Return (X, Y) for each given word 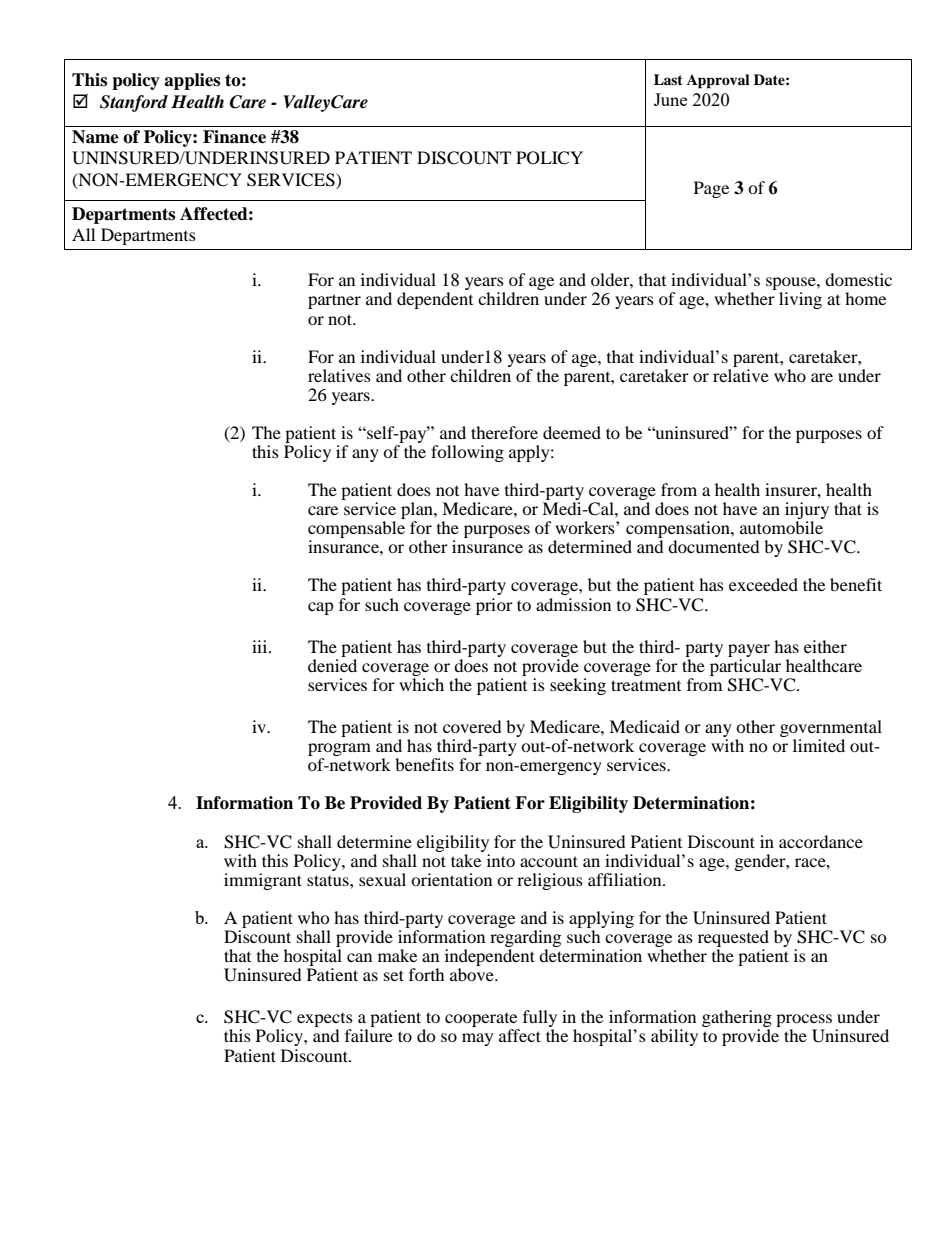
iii (261, 646)
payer (749, 650)
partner (334, 301)
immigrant (263, 881)
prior (494, 606)
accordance (821, 841)
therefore (504, 432)
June (670, 99)
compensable (356, 531)
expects (325, 1021)
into (501, 860)
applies (192, 81)
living (800, 300)
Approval (718, 81)
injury (807, 512)
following (467, 453)
